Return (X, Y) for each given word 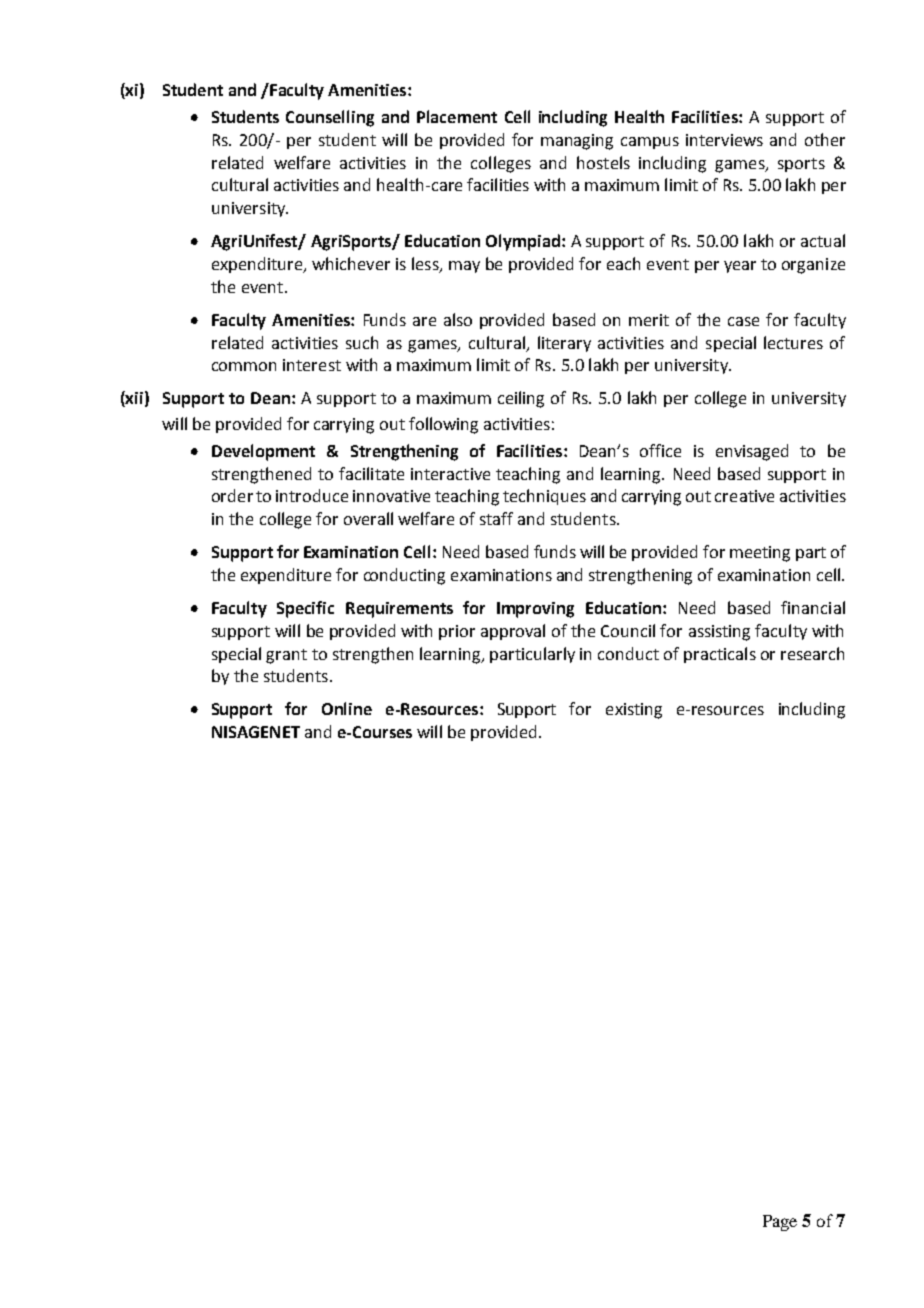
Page (780, 1223)
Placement (457, 116)
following (443, 425)
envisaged (752, 452)
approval (513, 632)
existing (634, 711)
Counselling (330, 118)
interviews (724, 140)
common (244, 366)
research (812, 653)
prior (457, 632)
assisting (719, 633)
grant (286, 656)
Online (347, 708)
